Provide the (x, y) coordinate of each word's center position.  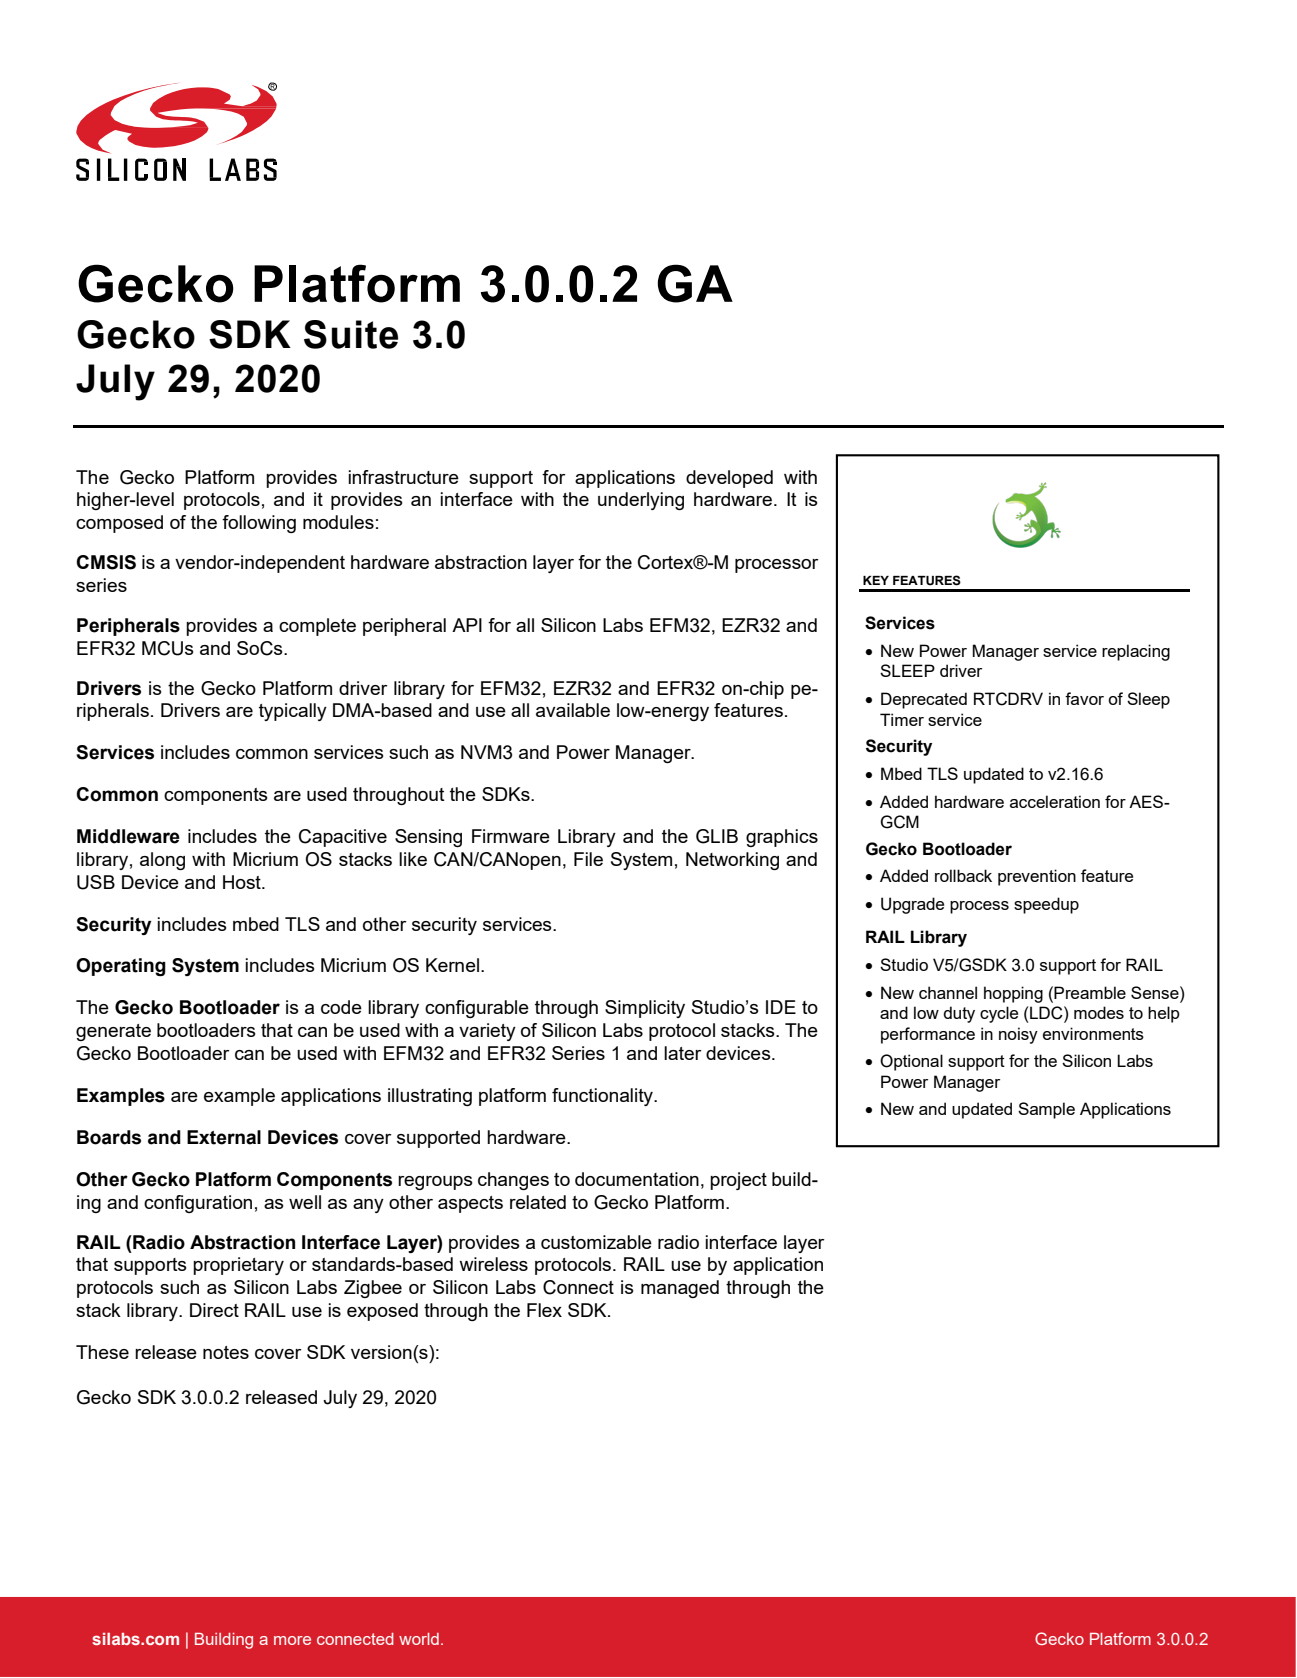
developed (729, 479)
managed (680, 1289)
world (419, 1639)
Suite (351, 334)
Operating (121, 967)
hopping (1013, 994)
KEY (876, 580)
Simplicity (645, 1009)
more (292, 1640)
